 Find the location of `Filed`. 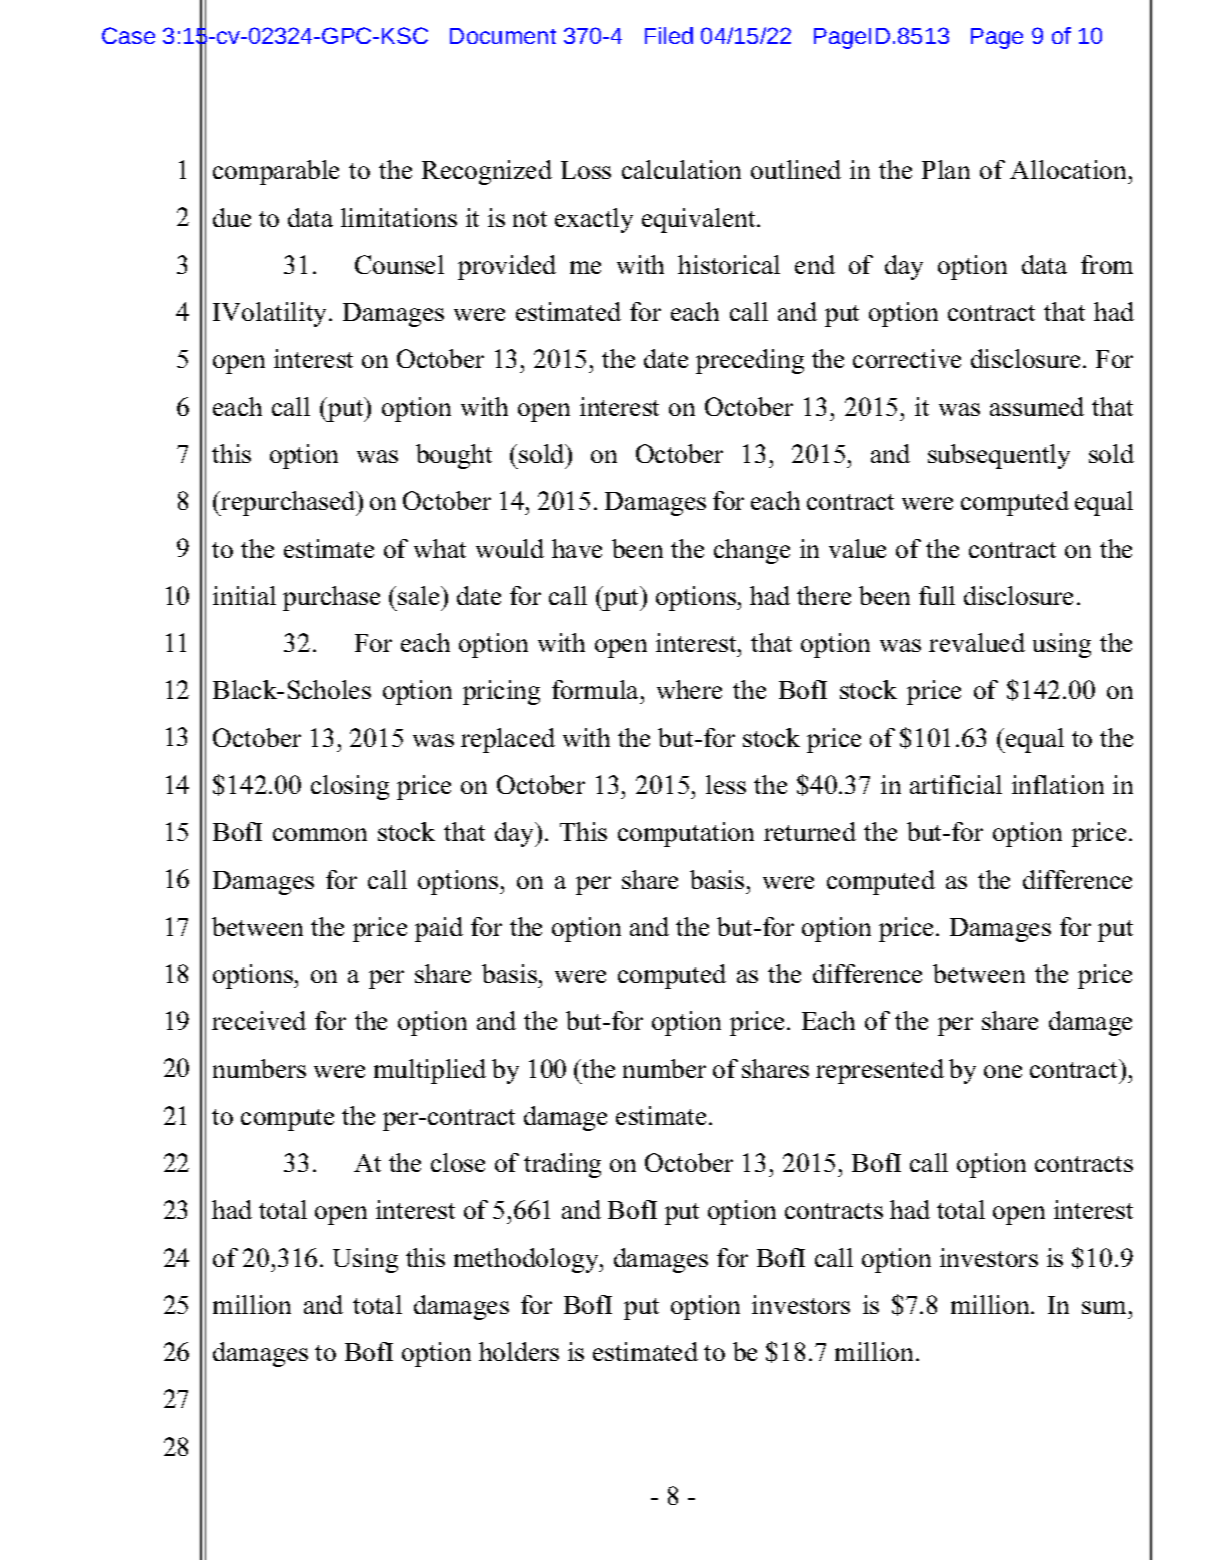

Filed is located at coordinates (669, 35).
